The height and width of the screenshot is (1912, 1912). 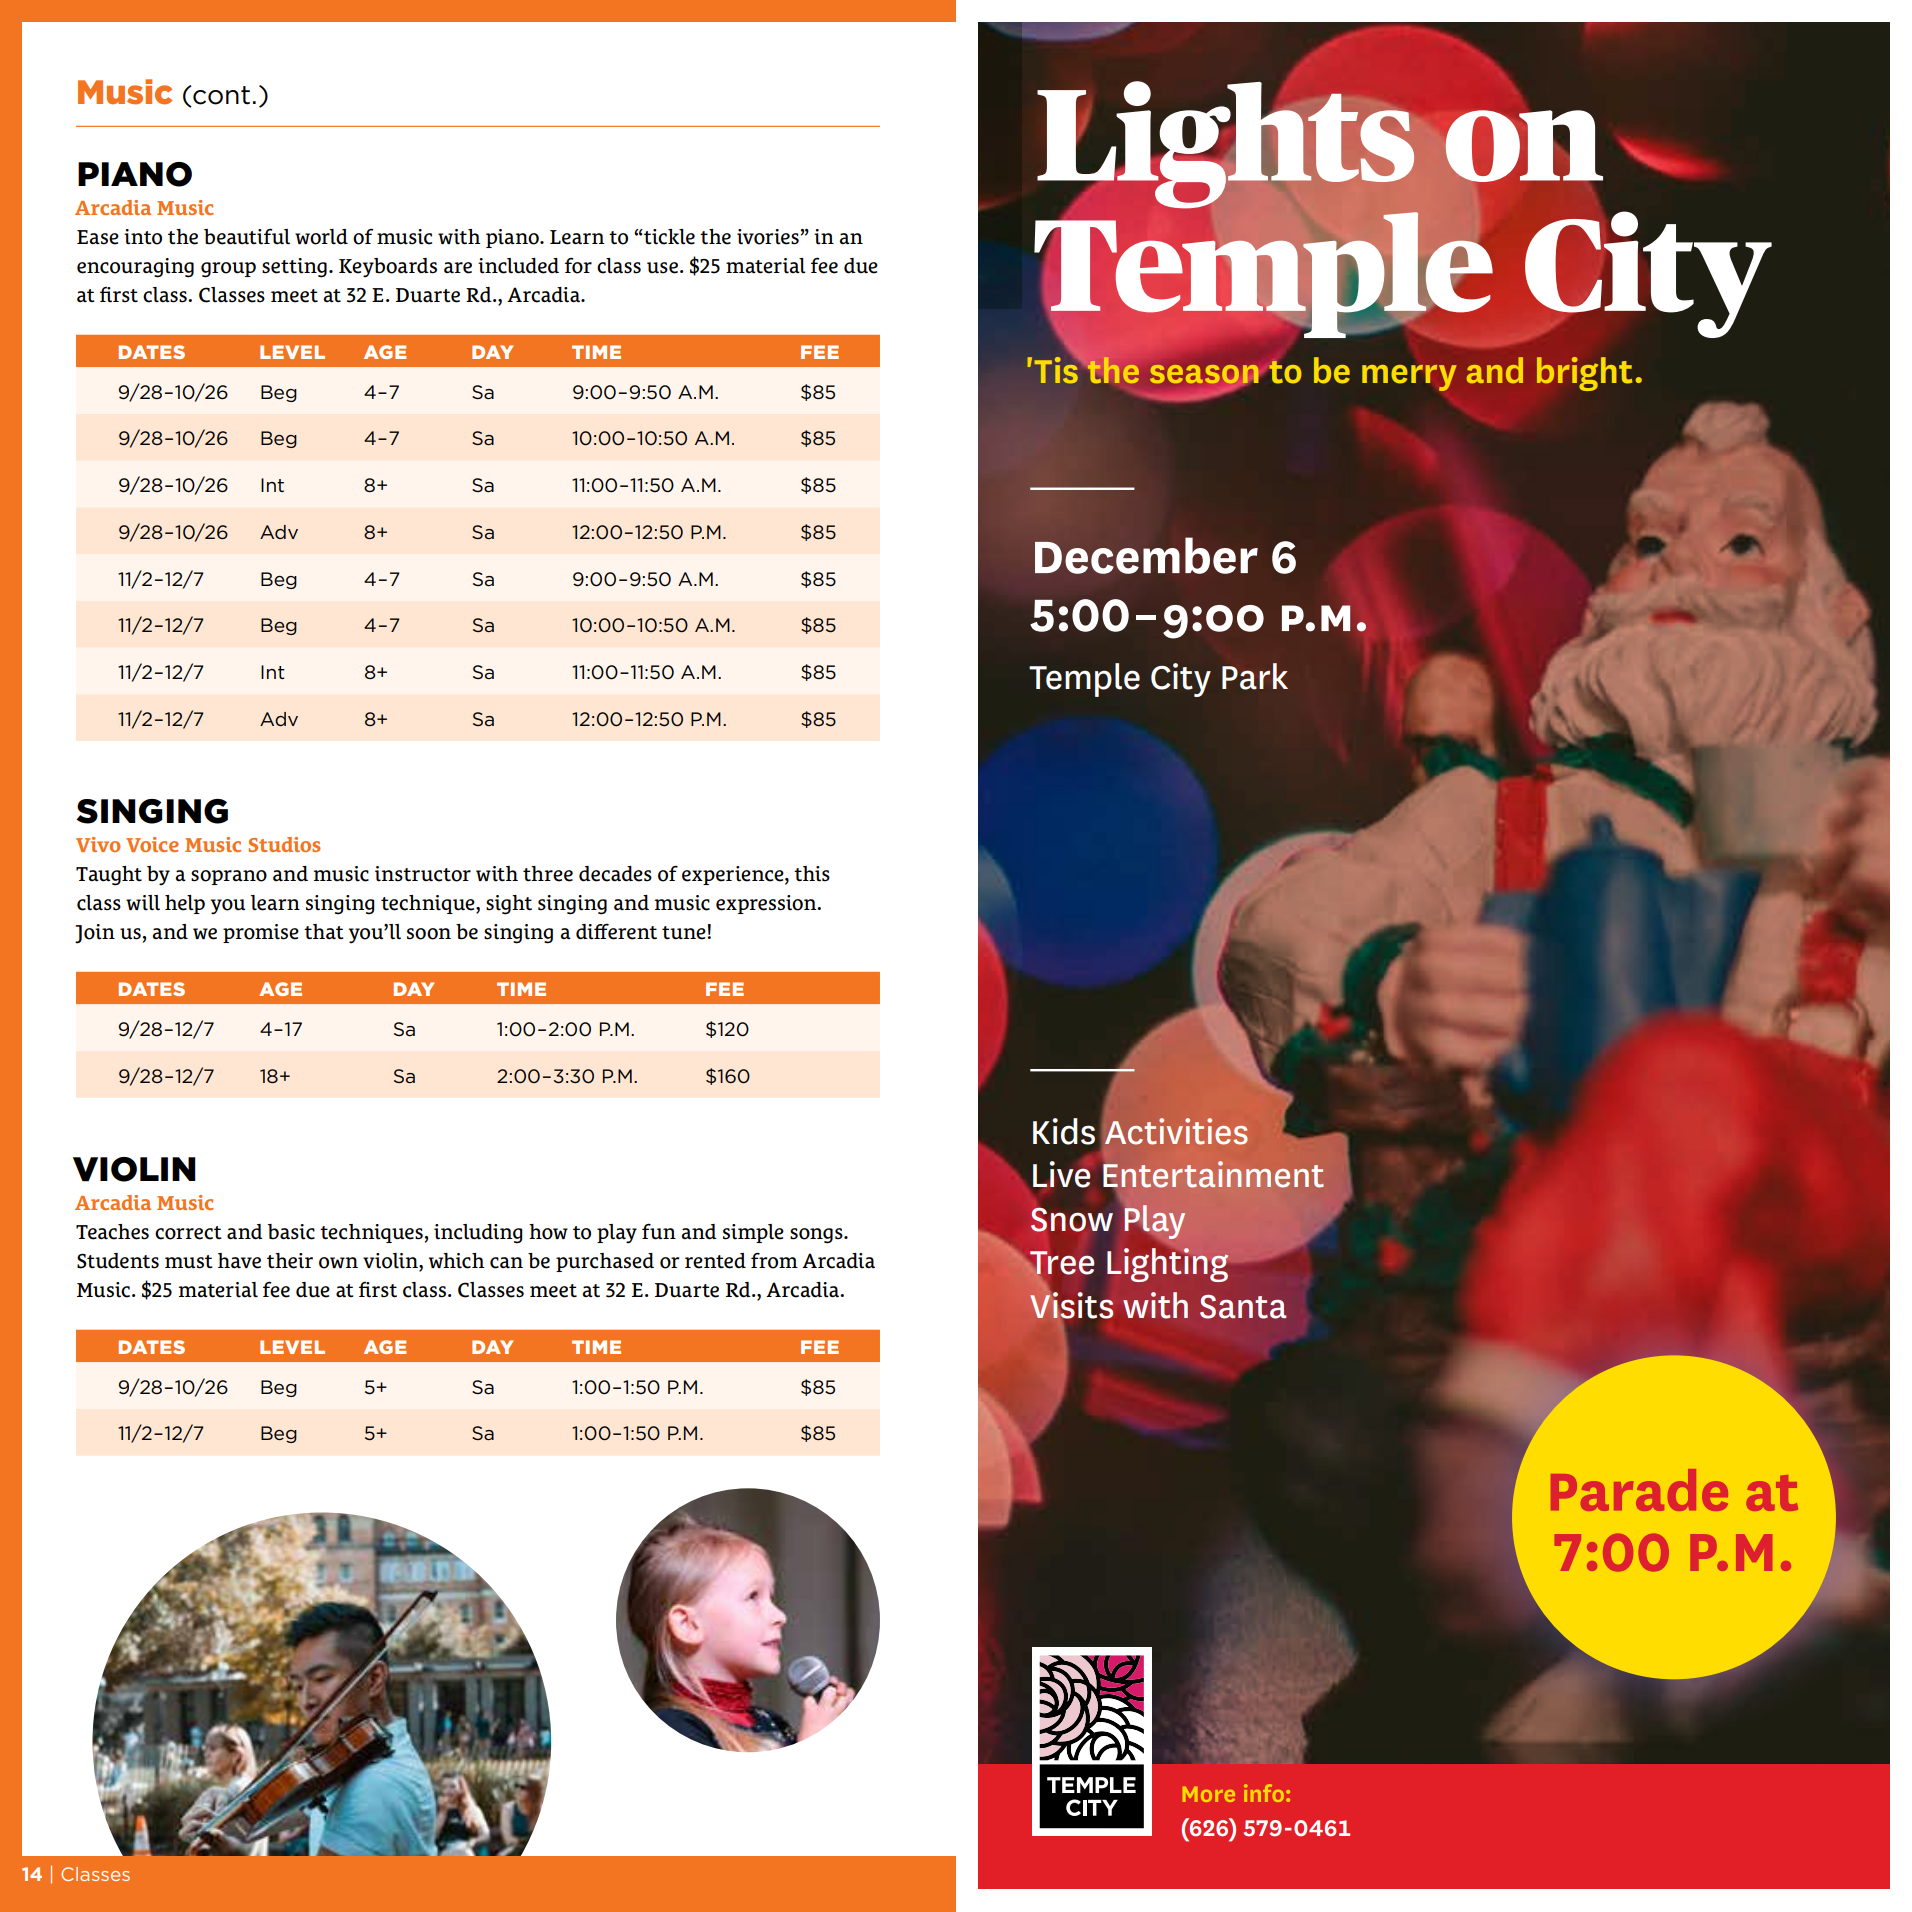 I want to click on cont, so click(x=220, y=96).
